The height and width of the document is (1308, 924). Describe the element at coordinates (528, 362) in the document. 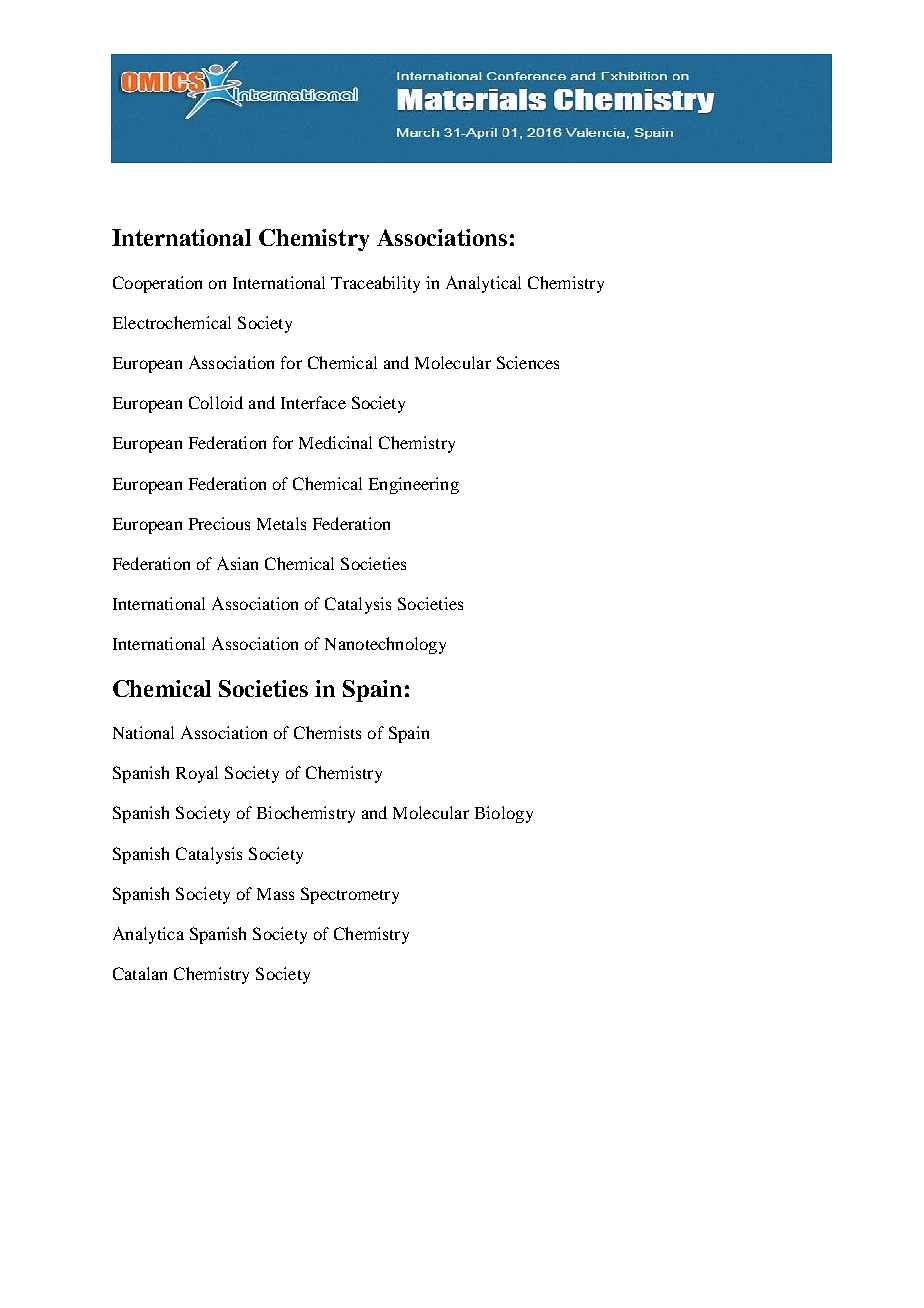

I see `Sciences` at that location.
